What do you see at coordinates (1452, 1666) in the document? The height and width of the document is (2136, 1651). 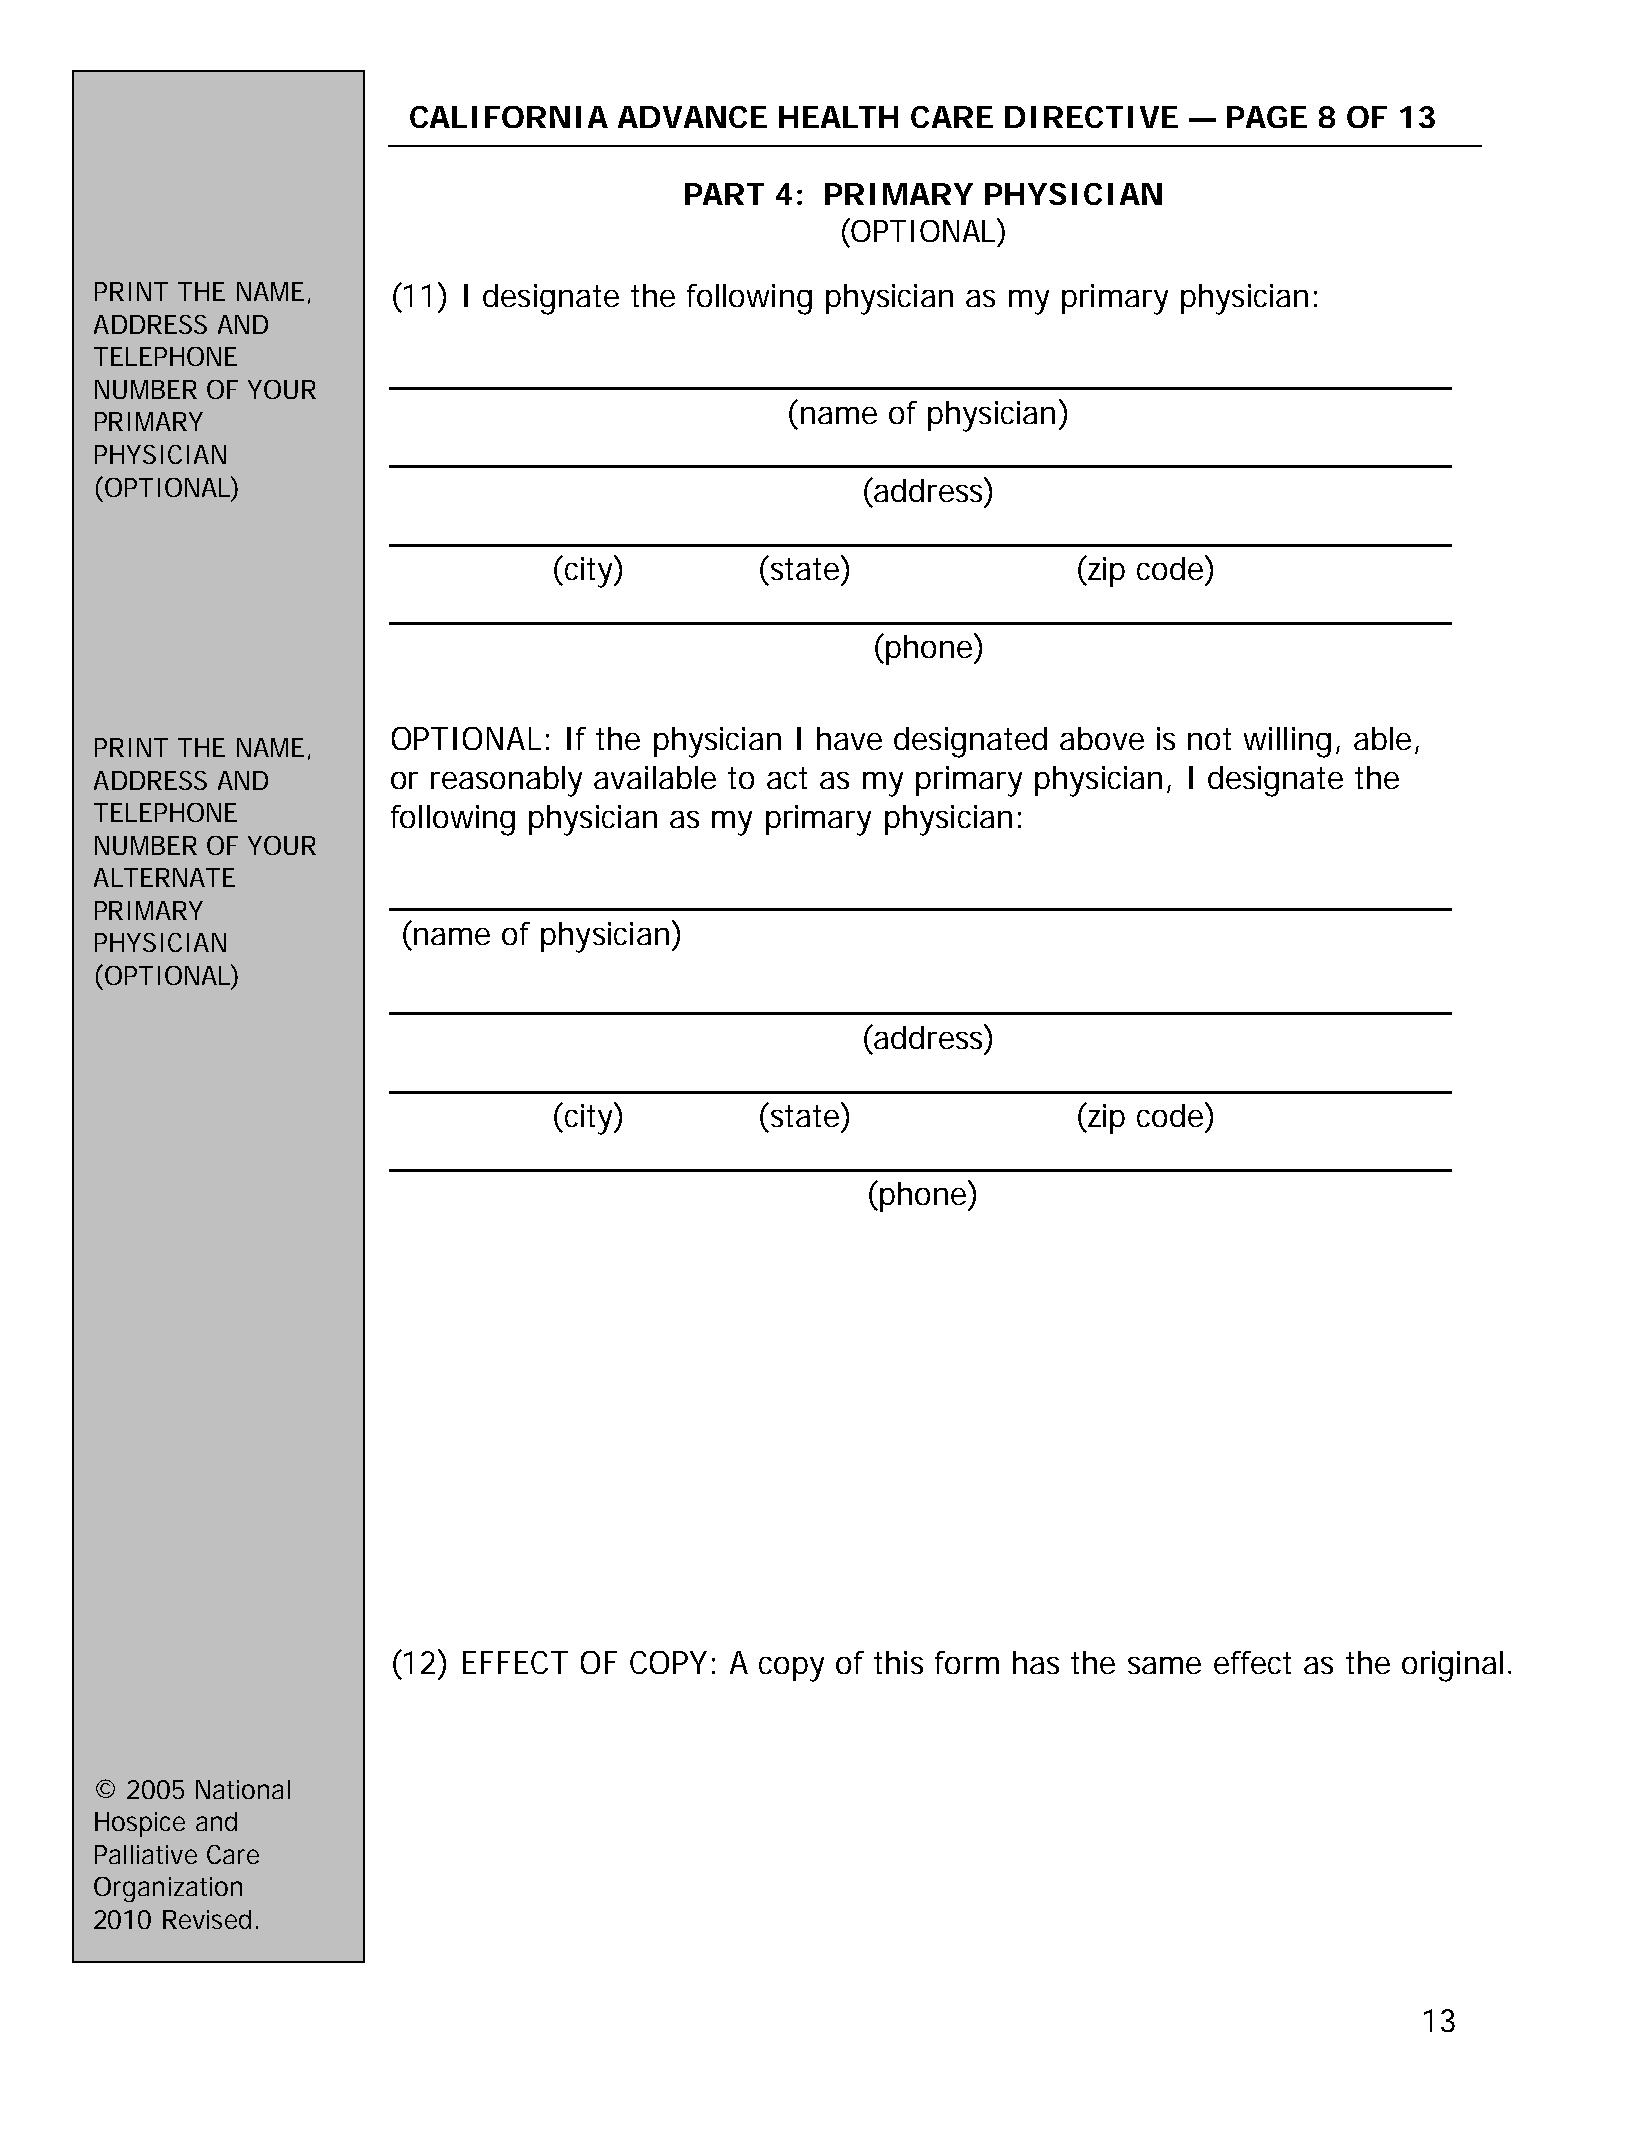 I see `original` at bounding box center [1452, 1666].
